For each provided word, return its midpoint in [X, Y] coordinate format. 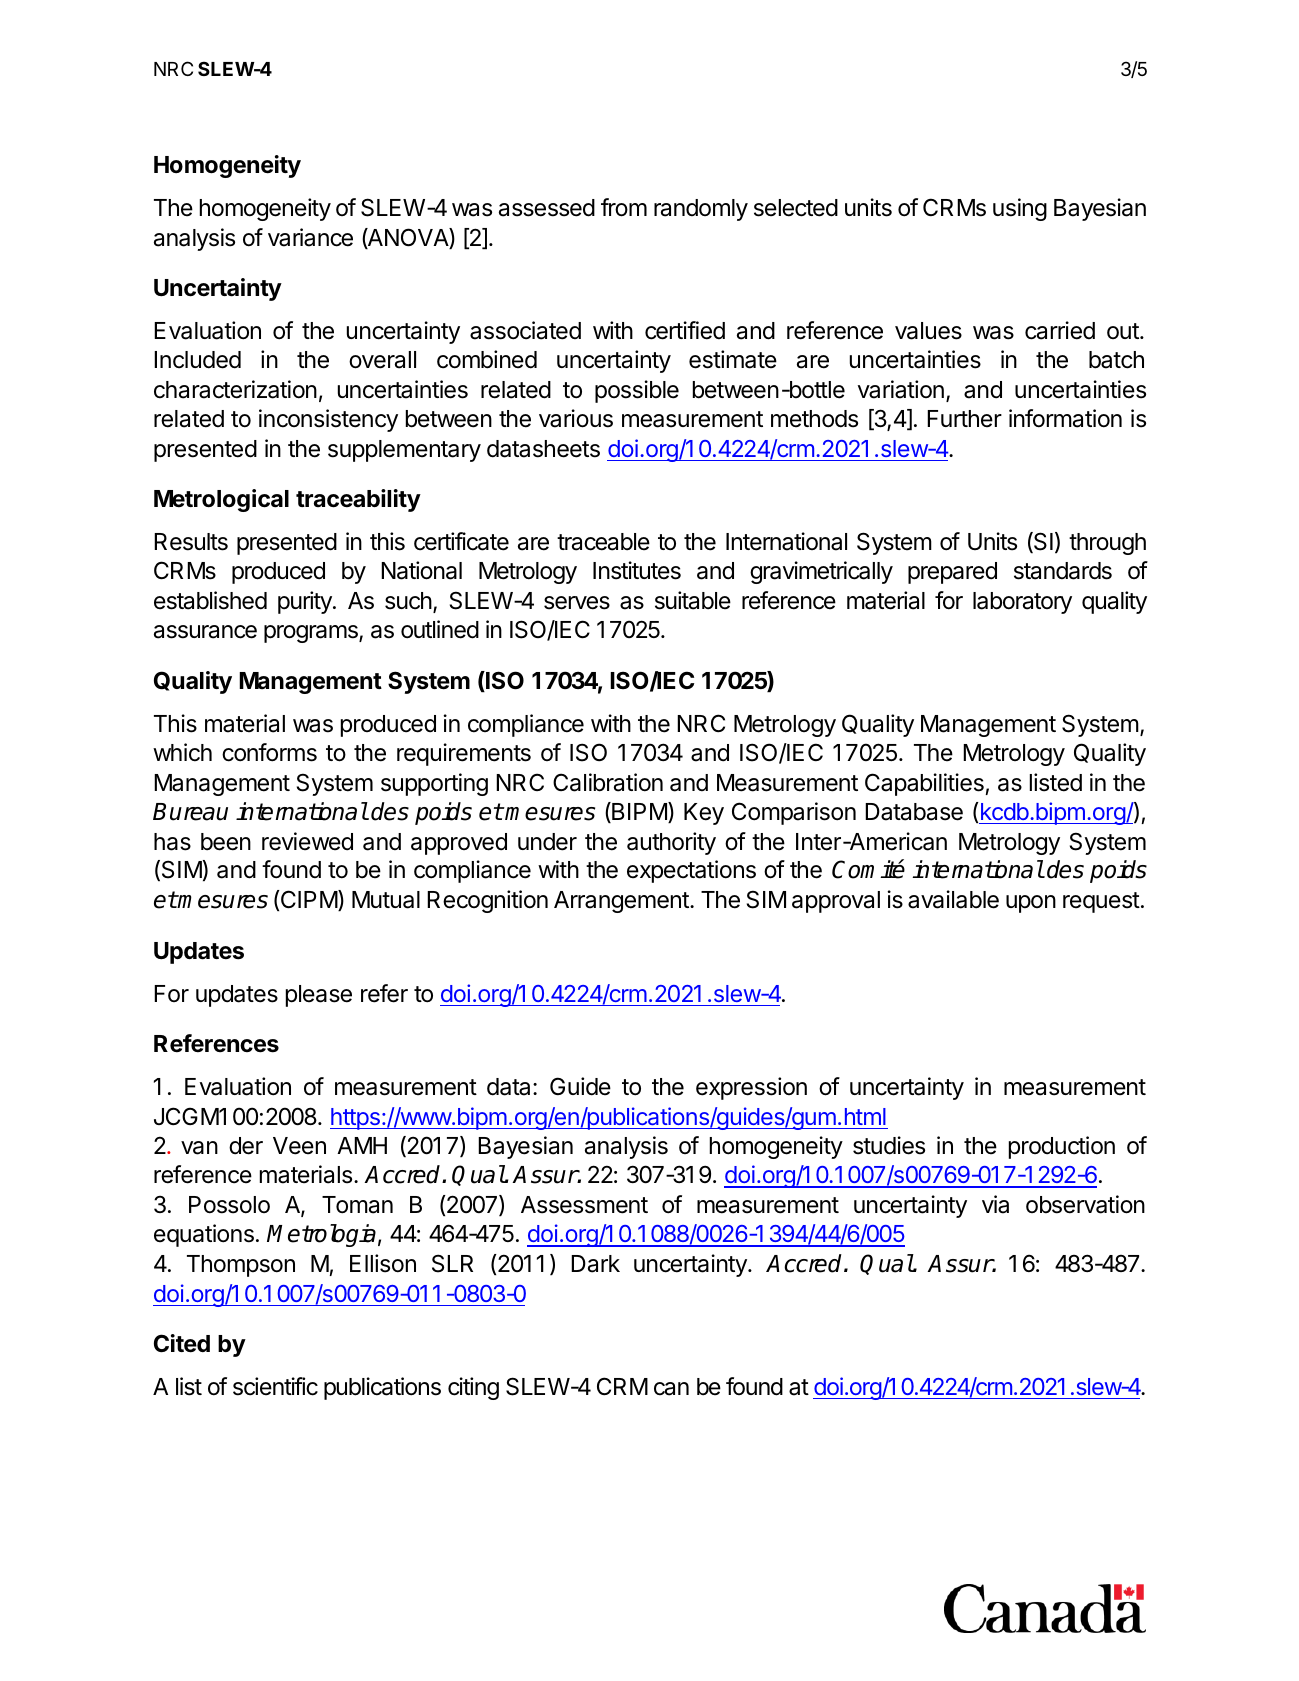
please [319, 996]
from [624, 207]
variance [310, 237]
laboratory [1022, 603]
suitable [693, 600]
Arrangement [622, 902]
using [1020, 209]
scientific [275, 1386]
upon [1031, 904]
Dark [595, 1264]
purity [306, 602]
